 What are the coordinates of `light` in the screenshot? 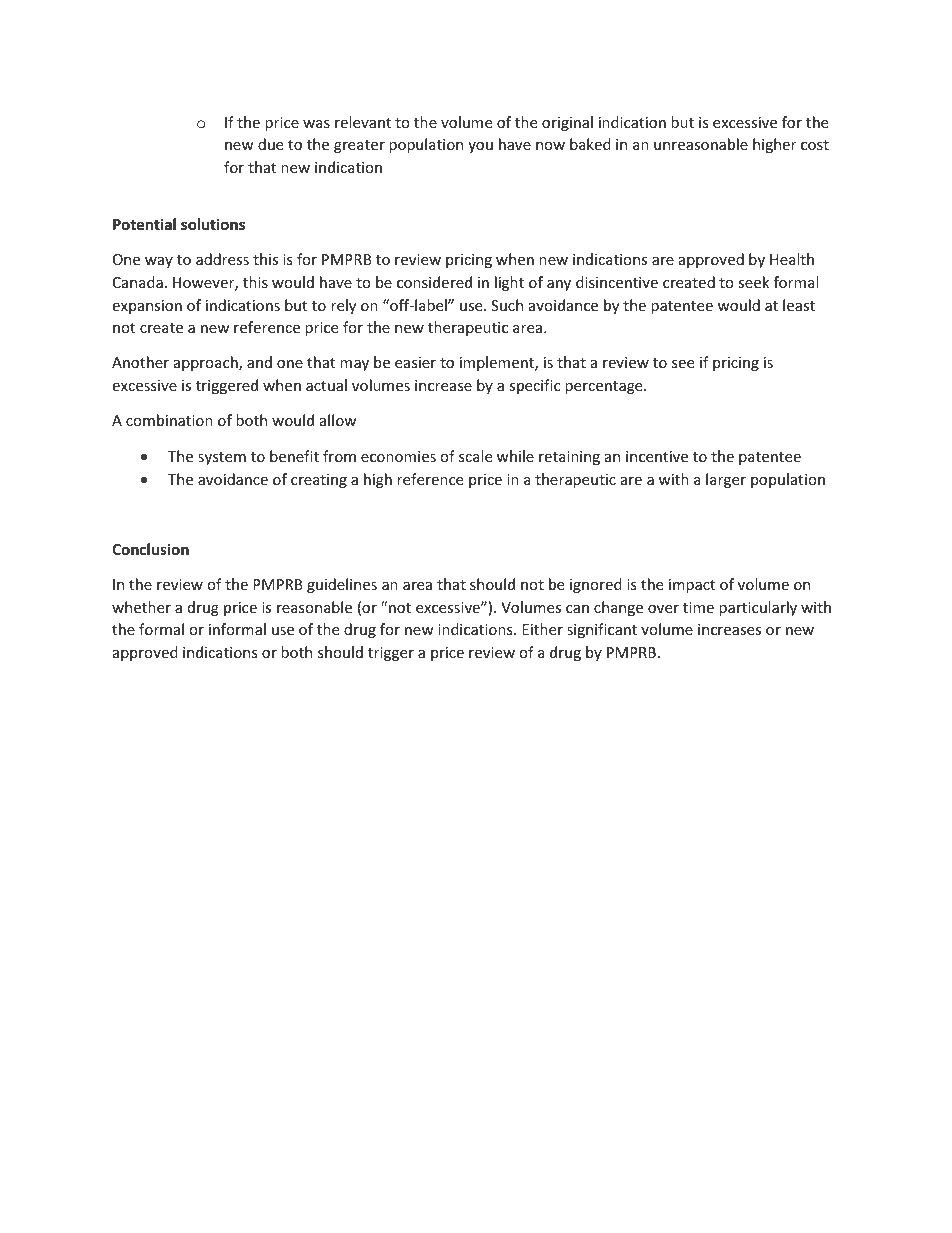 It's located at (509, 283).
